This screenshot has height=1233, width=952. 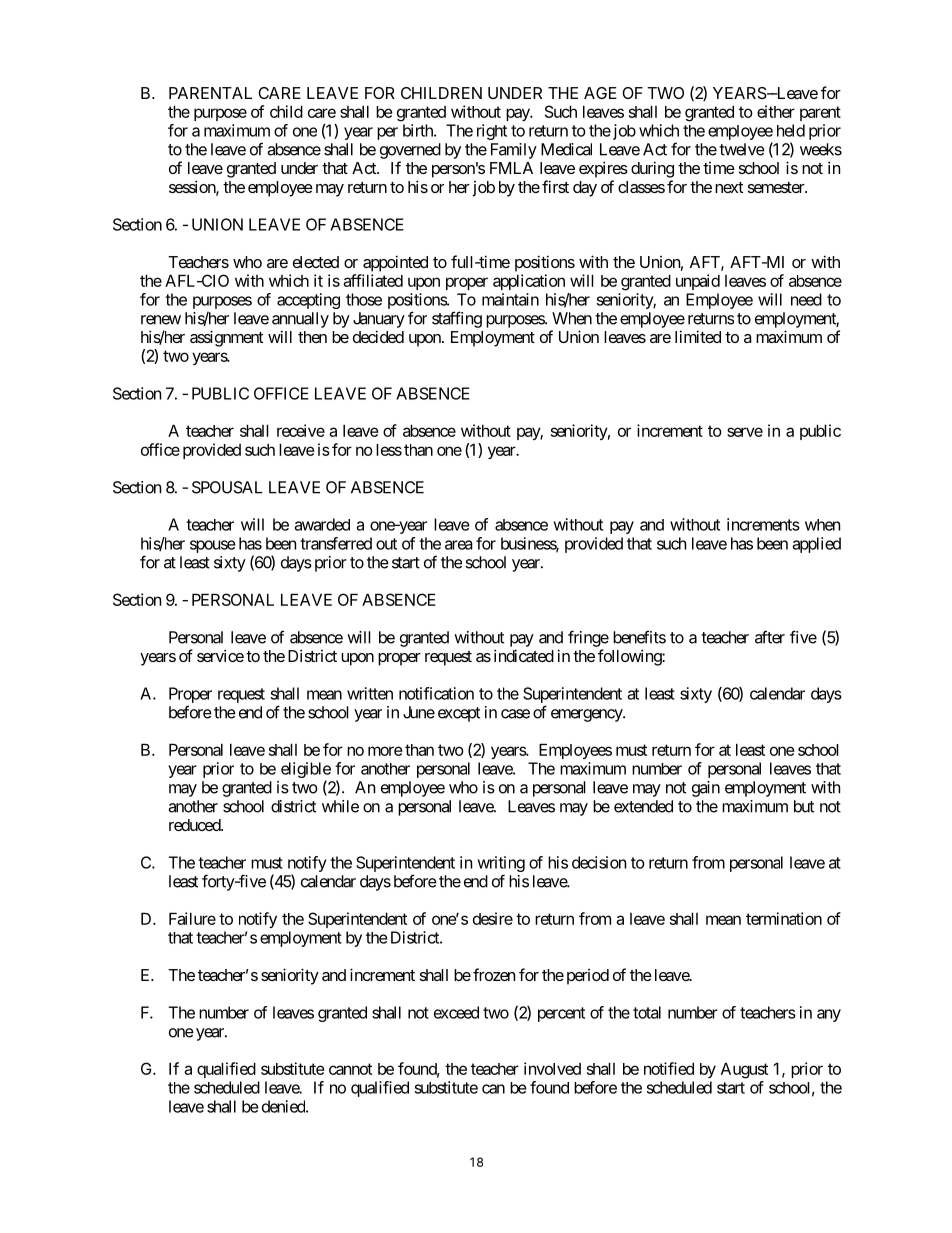 I want to click on eligible, so click(x=306, y=771).
